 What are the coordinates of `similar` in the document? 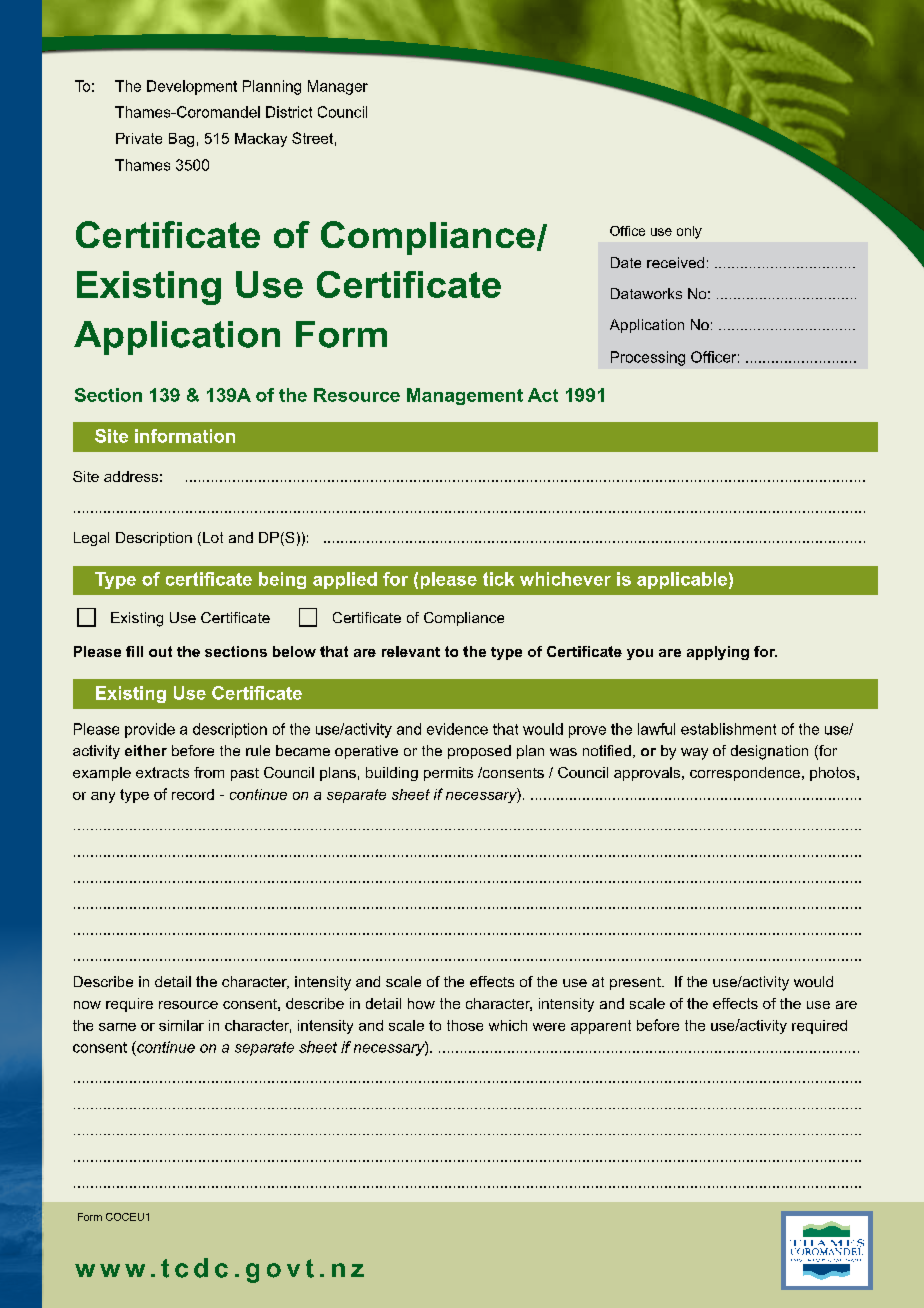 It's located at (181, 1025).
